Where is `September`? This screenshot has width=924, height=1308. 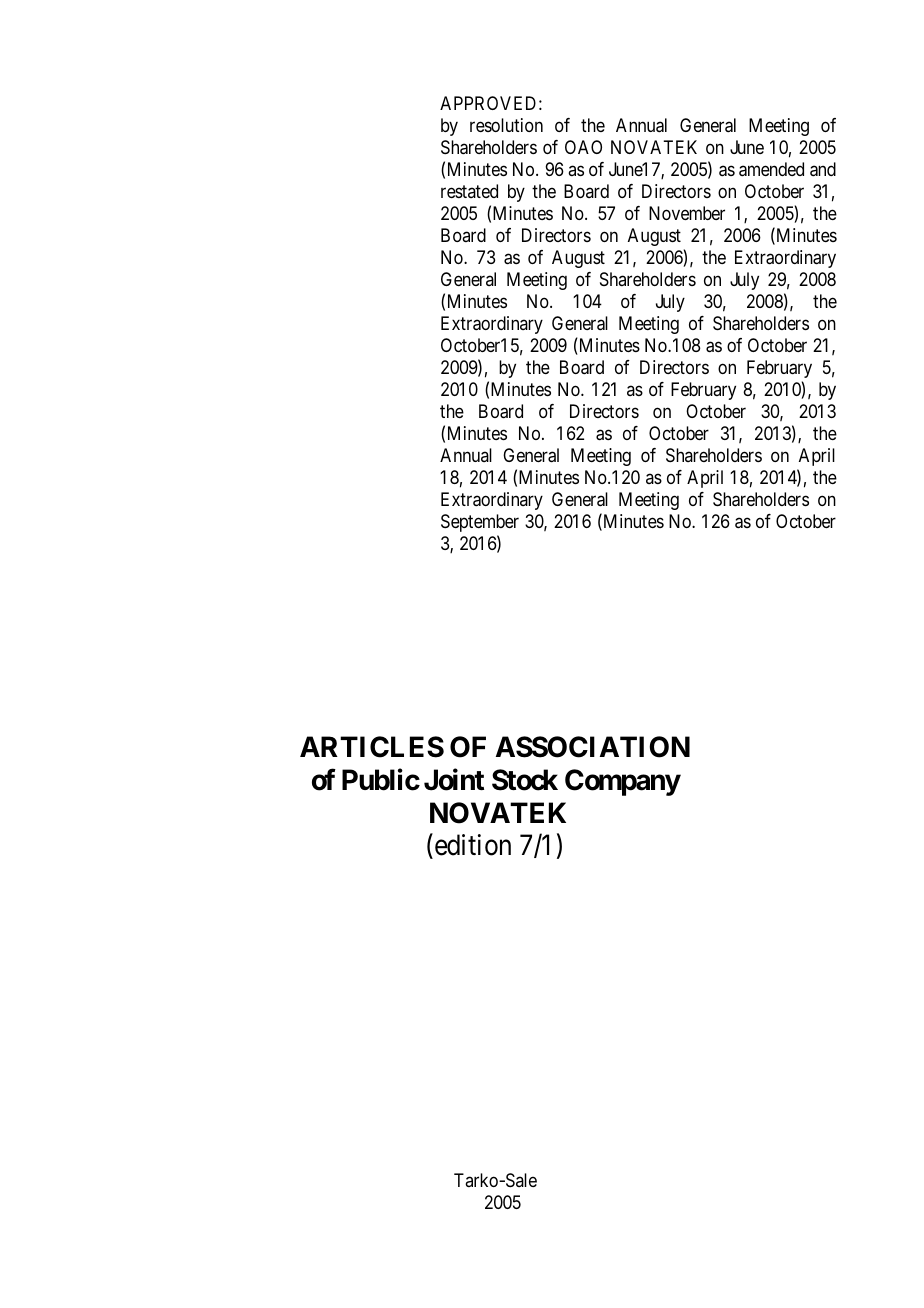
September is located at coordinates (480, 523).
